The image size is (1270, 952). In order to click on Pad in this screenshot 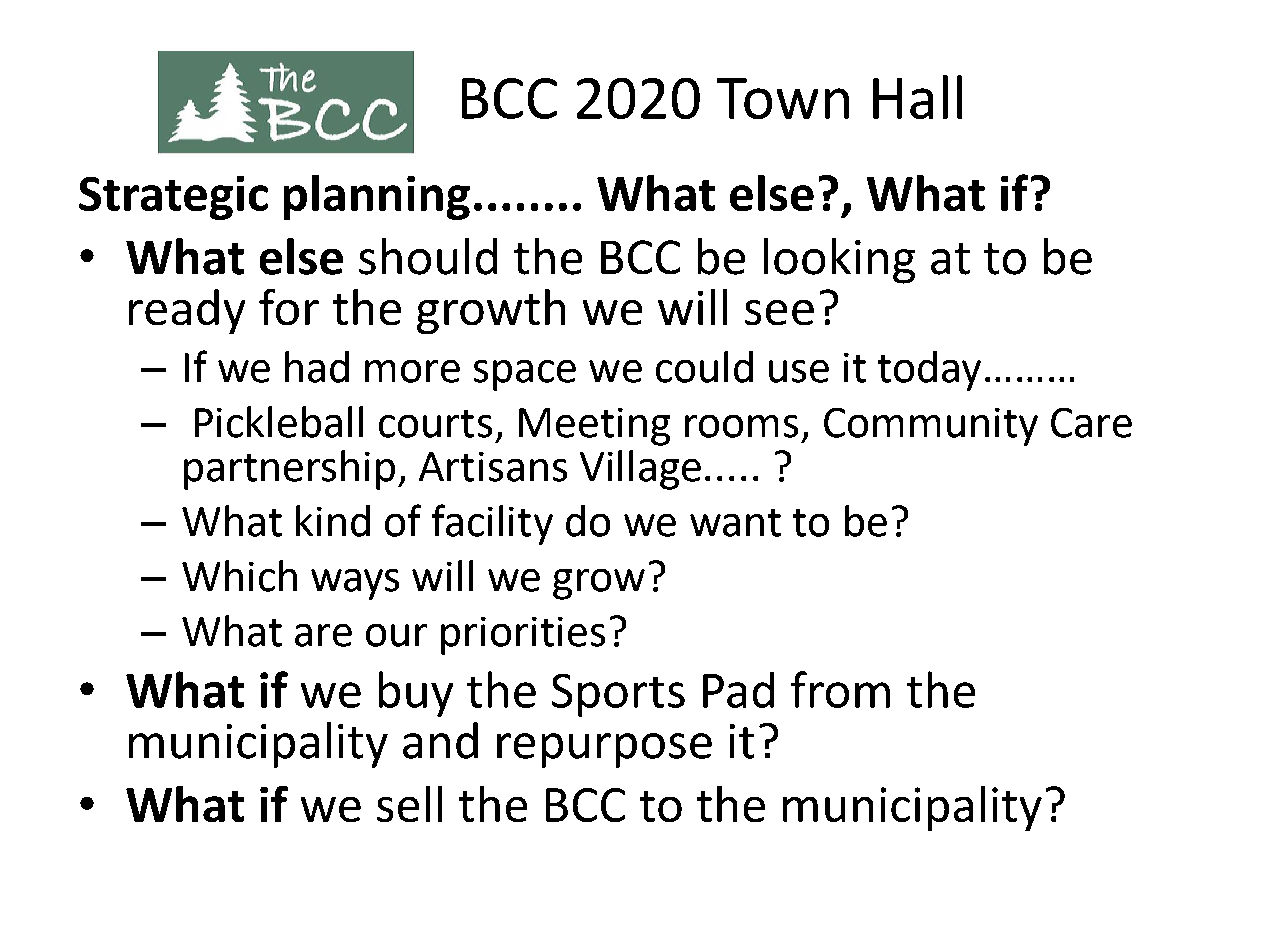, I will do `click(738, 690)`.
